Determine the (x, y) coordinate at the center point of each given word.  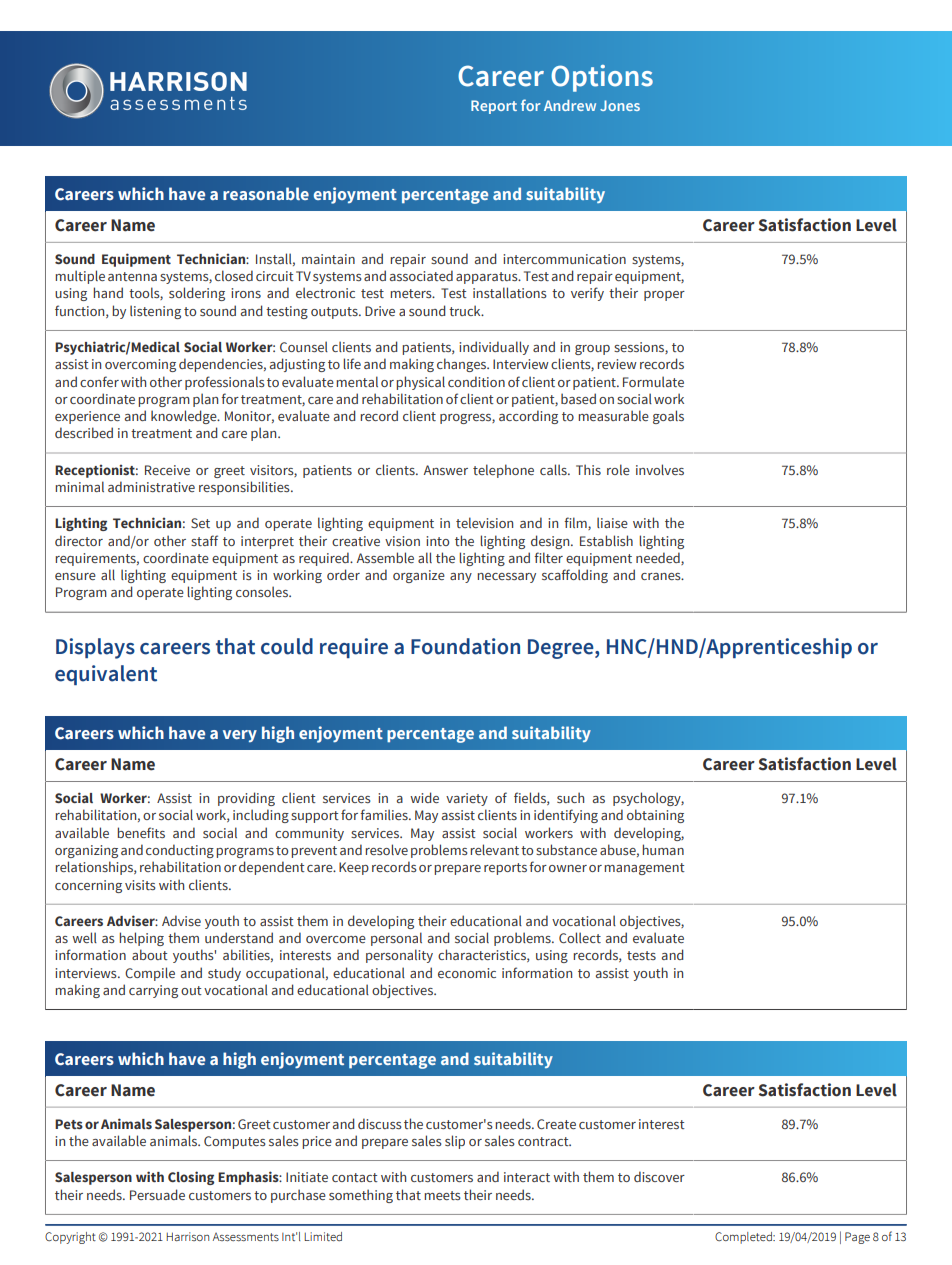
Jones (620, 105)
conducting (180, 851)
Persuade (157, 1194)
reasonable (266, 193)
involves (660, 469)
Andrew (570, 105)
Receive (167, 470)
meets (442, 1195)
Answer (446, 470)
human (663, 849)
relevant (494, 849)
